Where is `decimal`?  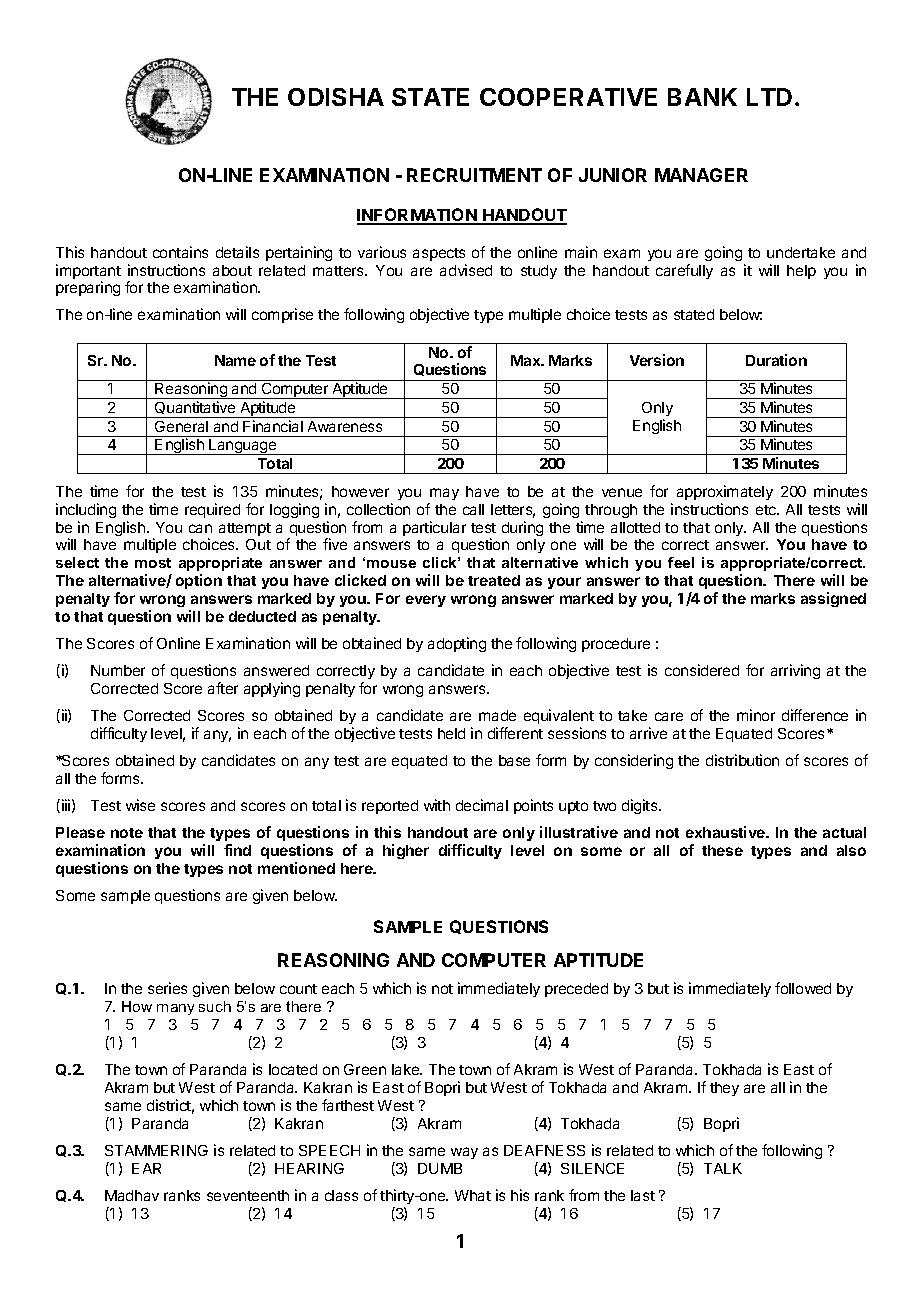
decimal is located at coordinates (482, 805).
